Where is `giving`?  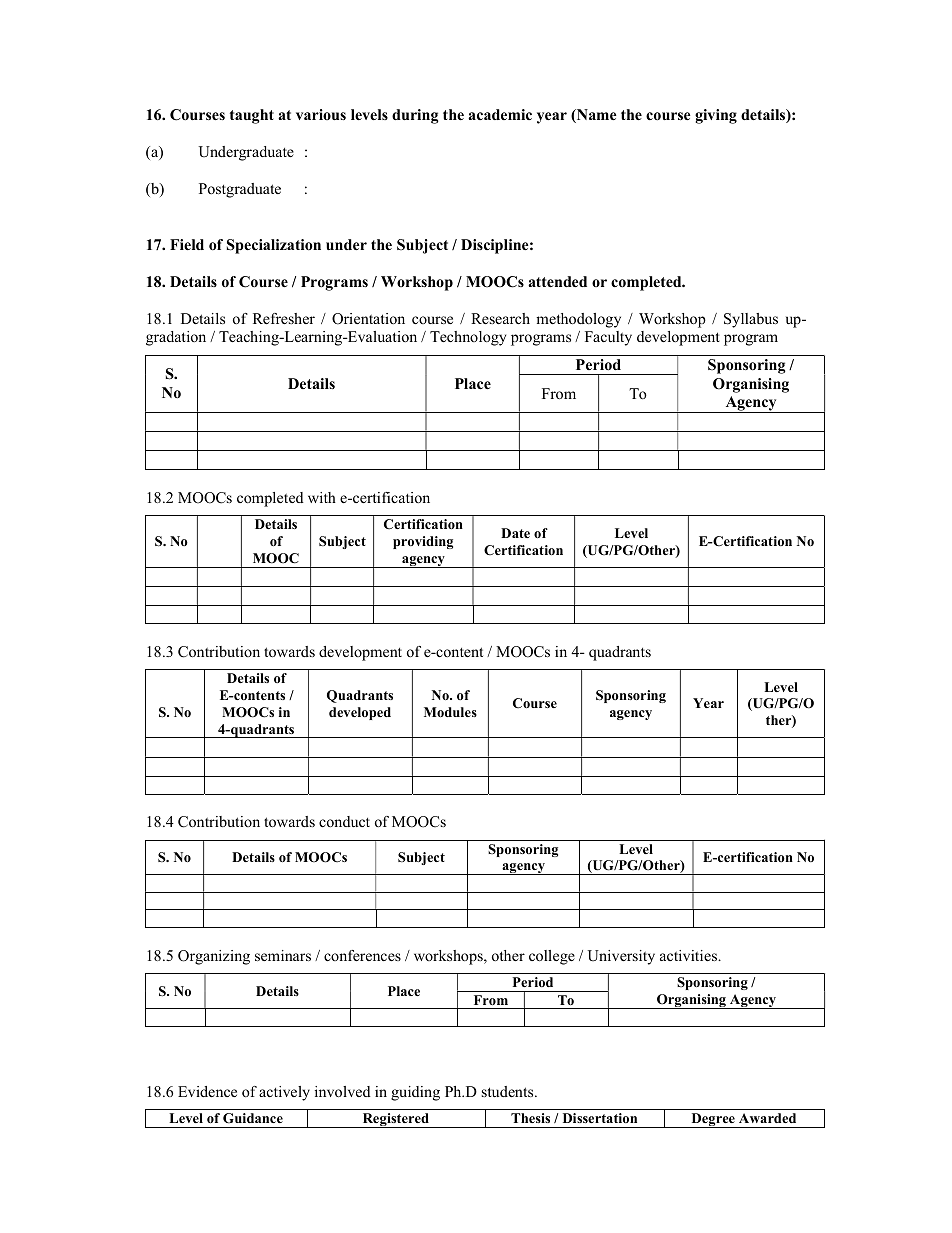
giving is located at coordinates (716, 116).
